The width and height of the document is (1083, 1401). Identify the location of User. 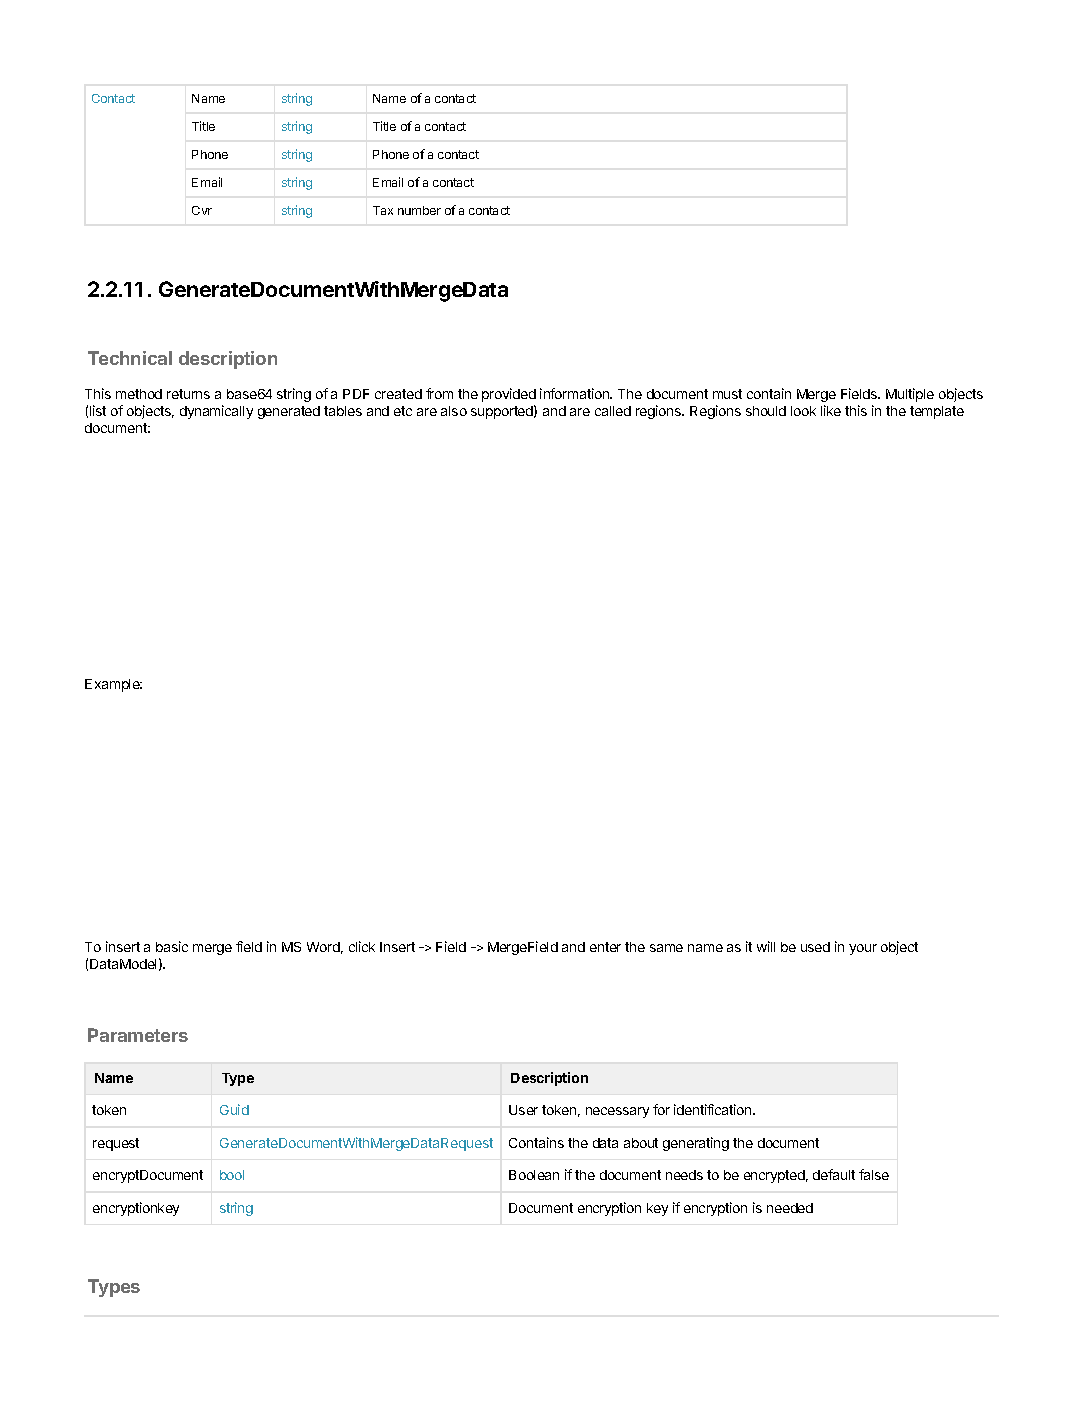
(523, 1110).
